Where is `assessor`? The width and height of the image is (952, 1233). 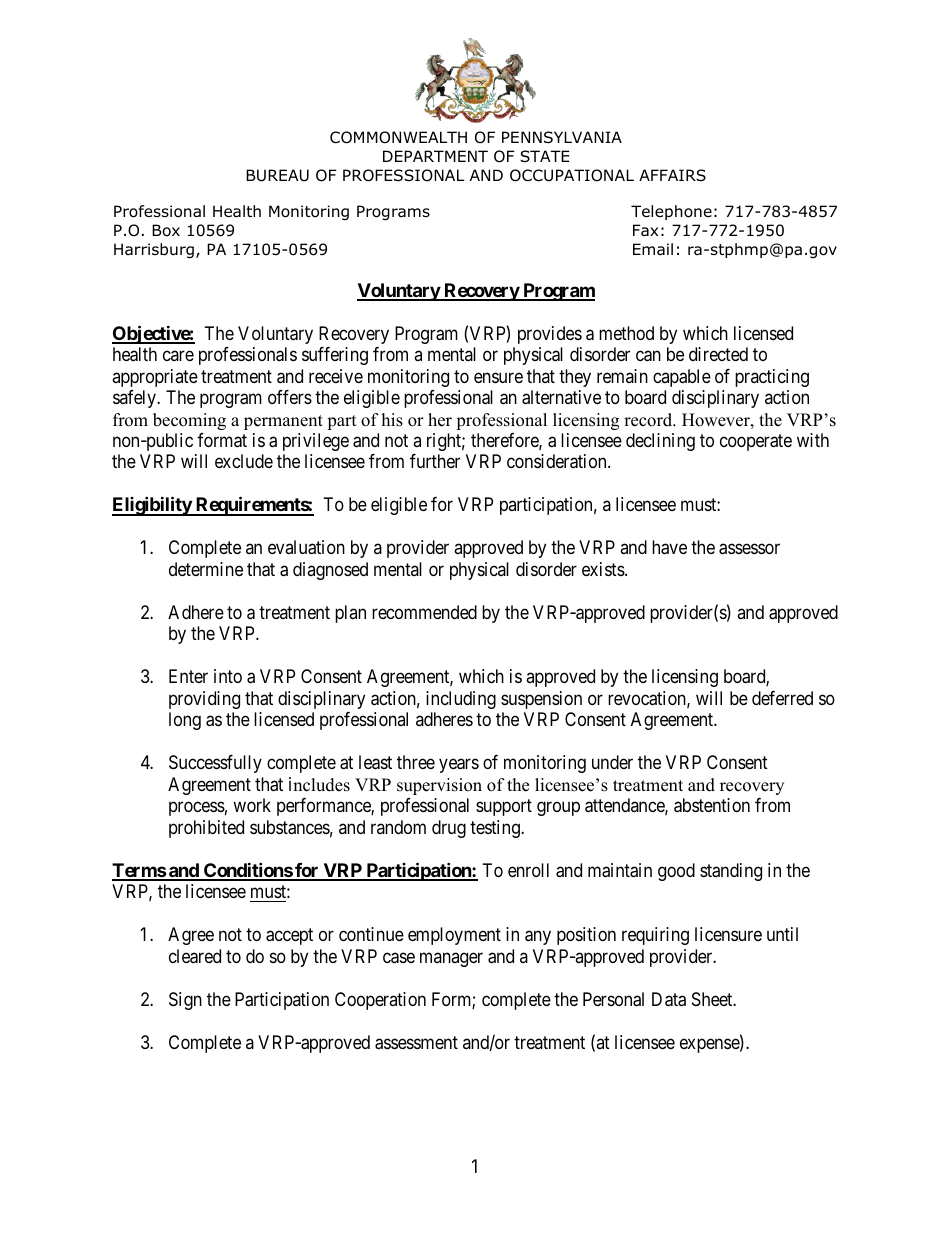 assessor is located at coordinates (749, 549).
